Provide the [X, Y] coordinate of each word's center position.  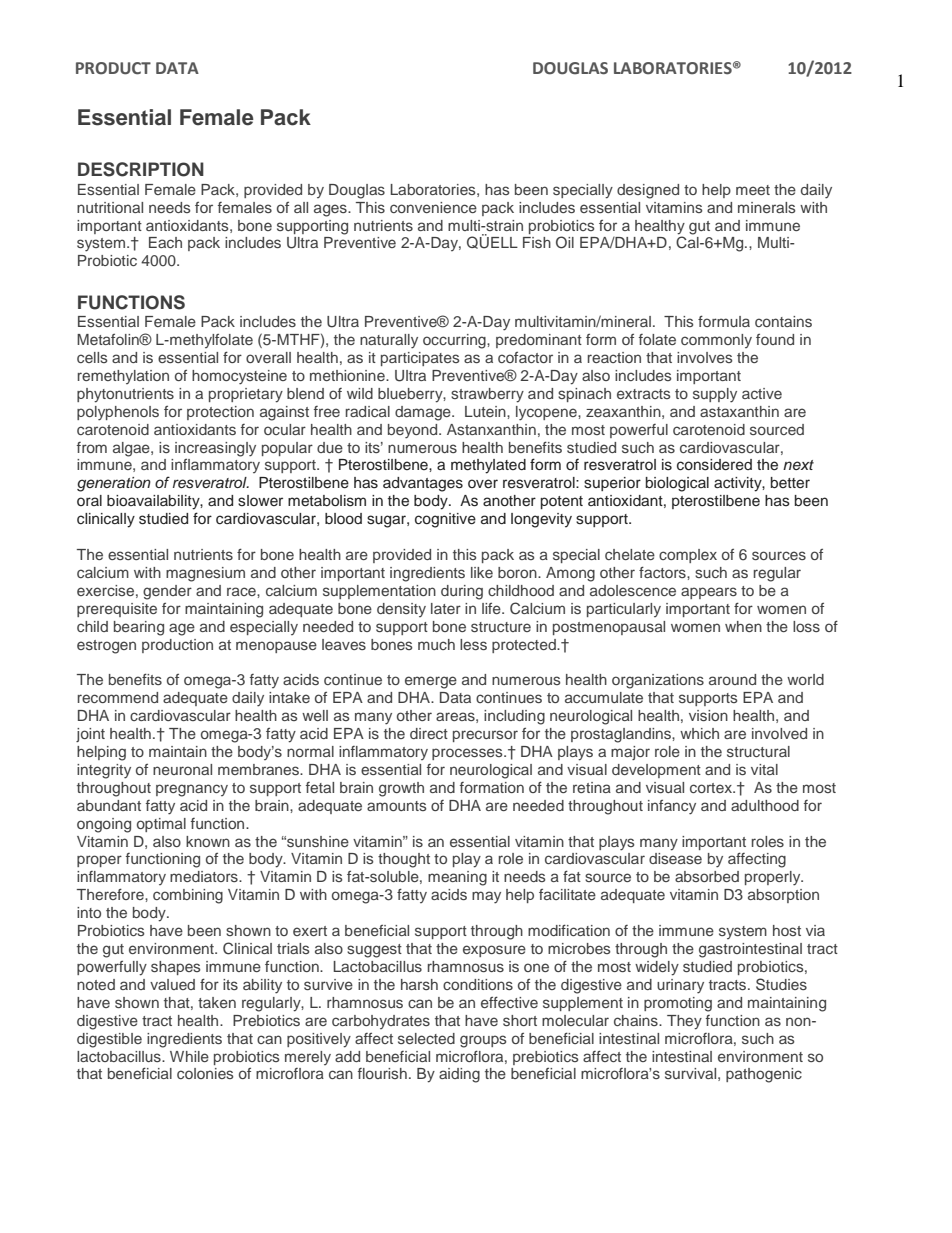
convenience [433, 207]
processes [468, 754]
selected [426, 1038]
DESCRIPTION [141, 169]
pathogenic [764, 1075]
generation [114, 484]
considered [714, 465]
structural [758, 751]
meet [753, 190]
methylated [488, 466]
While [189, 1056]
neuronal [182, 769]
